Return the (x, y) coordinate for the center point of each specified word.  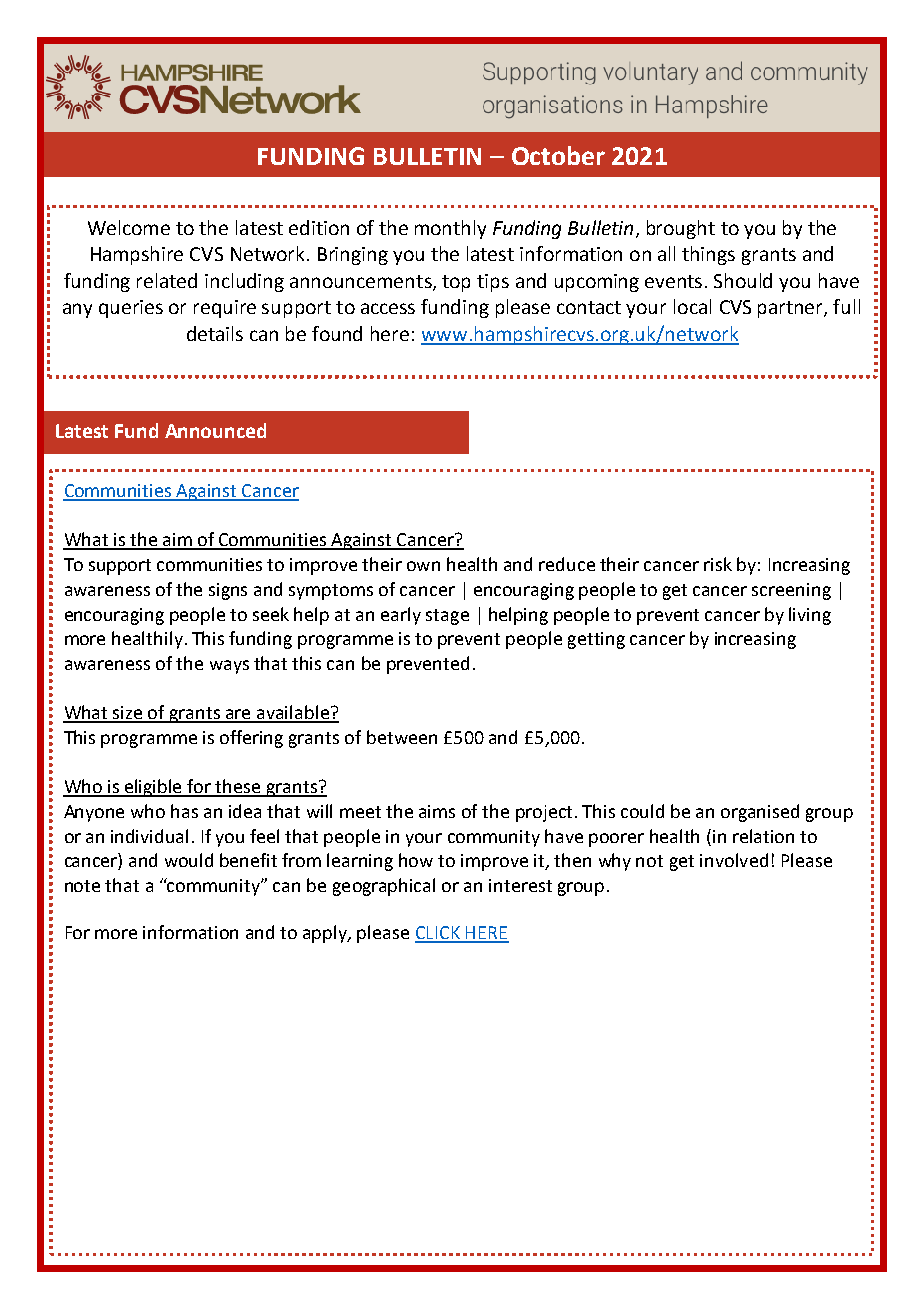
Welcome (129, 227)
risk (718, 564)
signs (228, 591)
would (189, 860)
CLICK (439, 934)
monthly (450, 229)
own (423, 566)
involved (734, 860)
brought (681, 229)
